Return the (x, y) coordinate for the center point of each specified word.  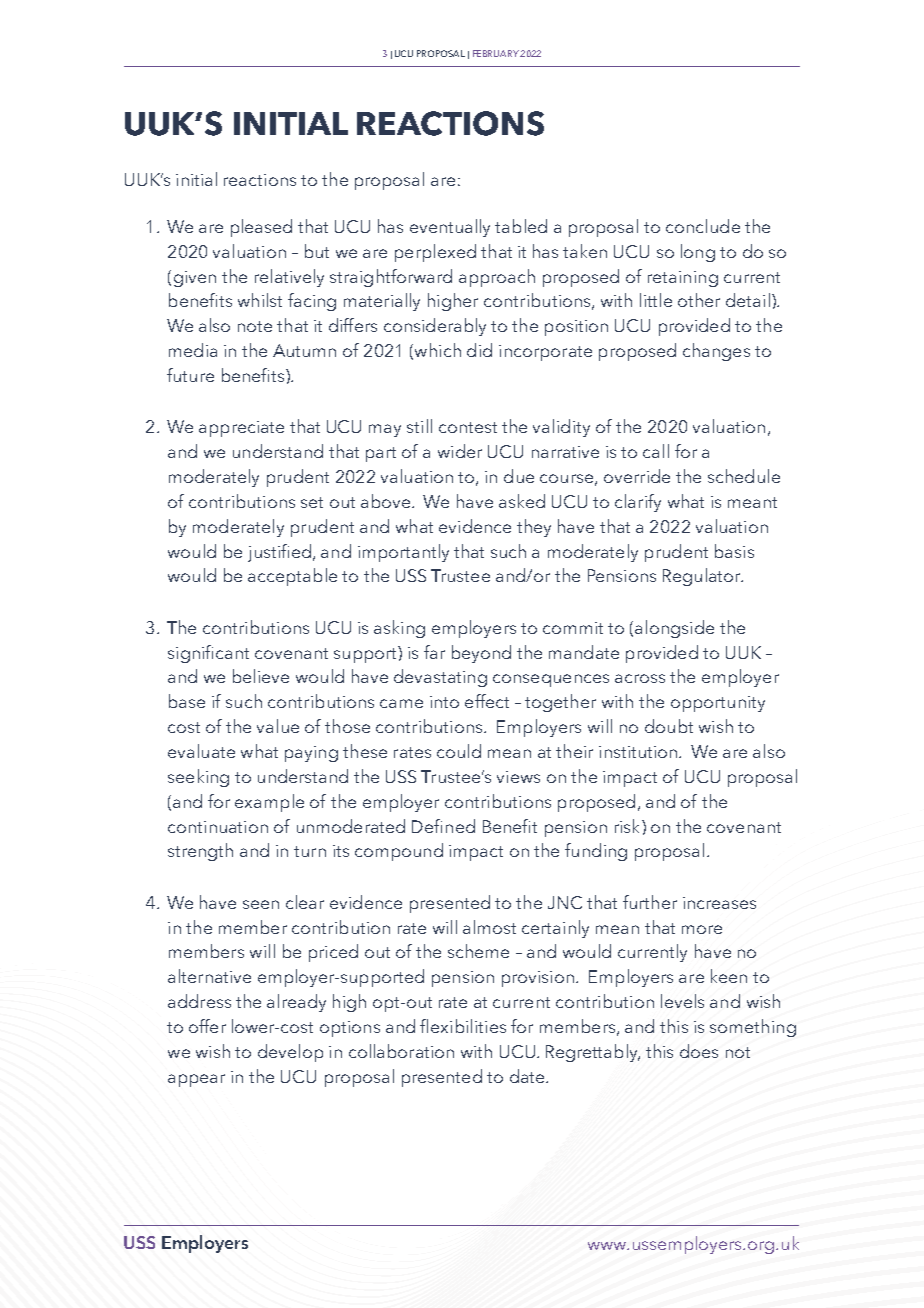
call (656, 451)
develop (290, 1053)
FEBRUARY (496, 53)
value (278, 726)
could (459, 751)
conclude (703, 226)
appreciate (241, 429)
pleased (261, 228)
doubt (669, 726)
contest (468, 427)
